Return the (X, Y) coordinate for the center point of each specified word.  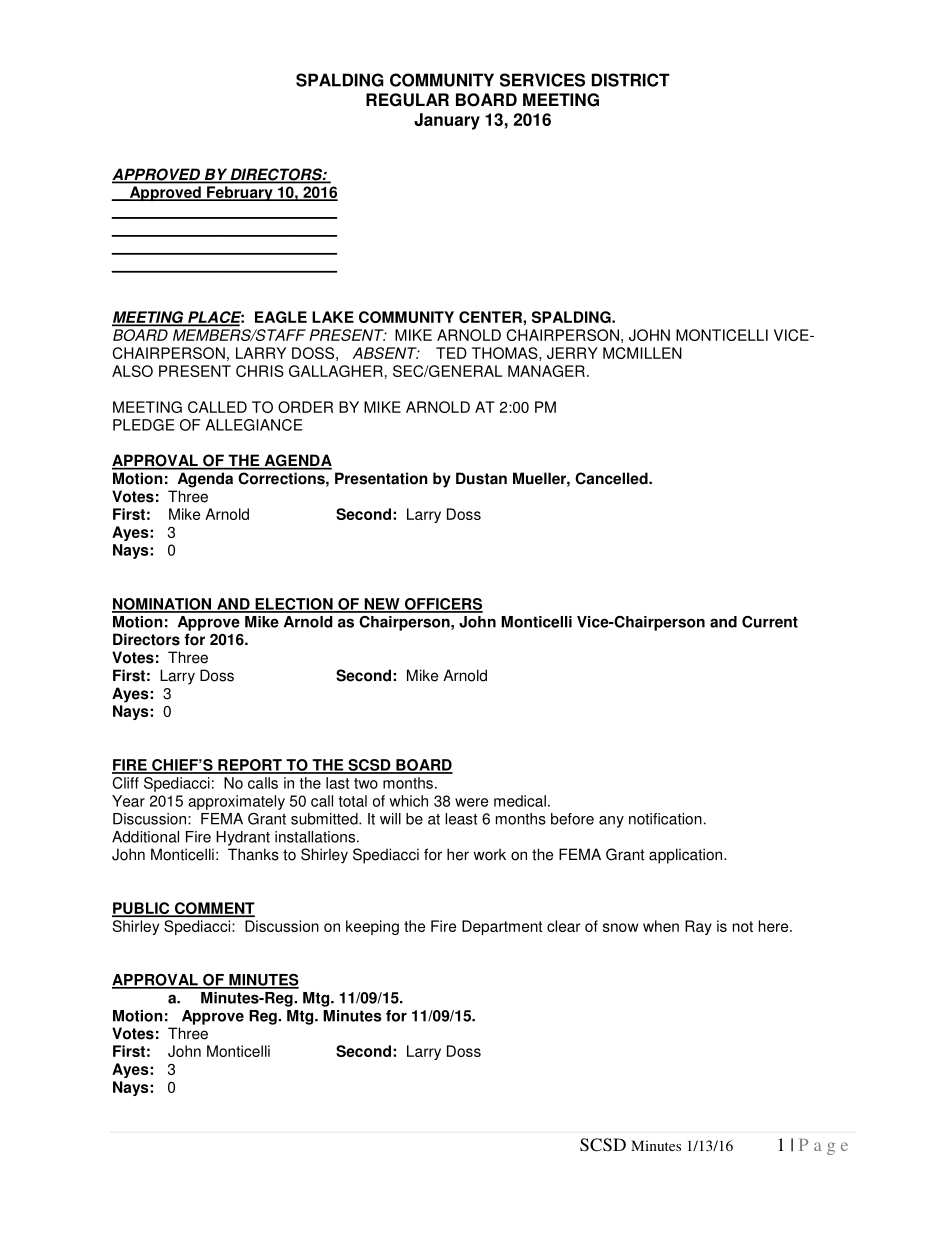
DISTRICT (631, 80)
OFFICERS (442, 605)
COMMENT (213, 909)
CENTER (491, 317)
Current (770, 622)
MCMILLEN (642, 353)
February (240, 193)
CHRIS (260, 371)
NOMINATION (163, 605)
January (447, 121)
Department (502, 927)
